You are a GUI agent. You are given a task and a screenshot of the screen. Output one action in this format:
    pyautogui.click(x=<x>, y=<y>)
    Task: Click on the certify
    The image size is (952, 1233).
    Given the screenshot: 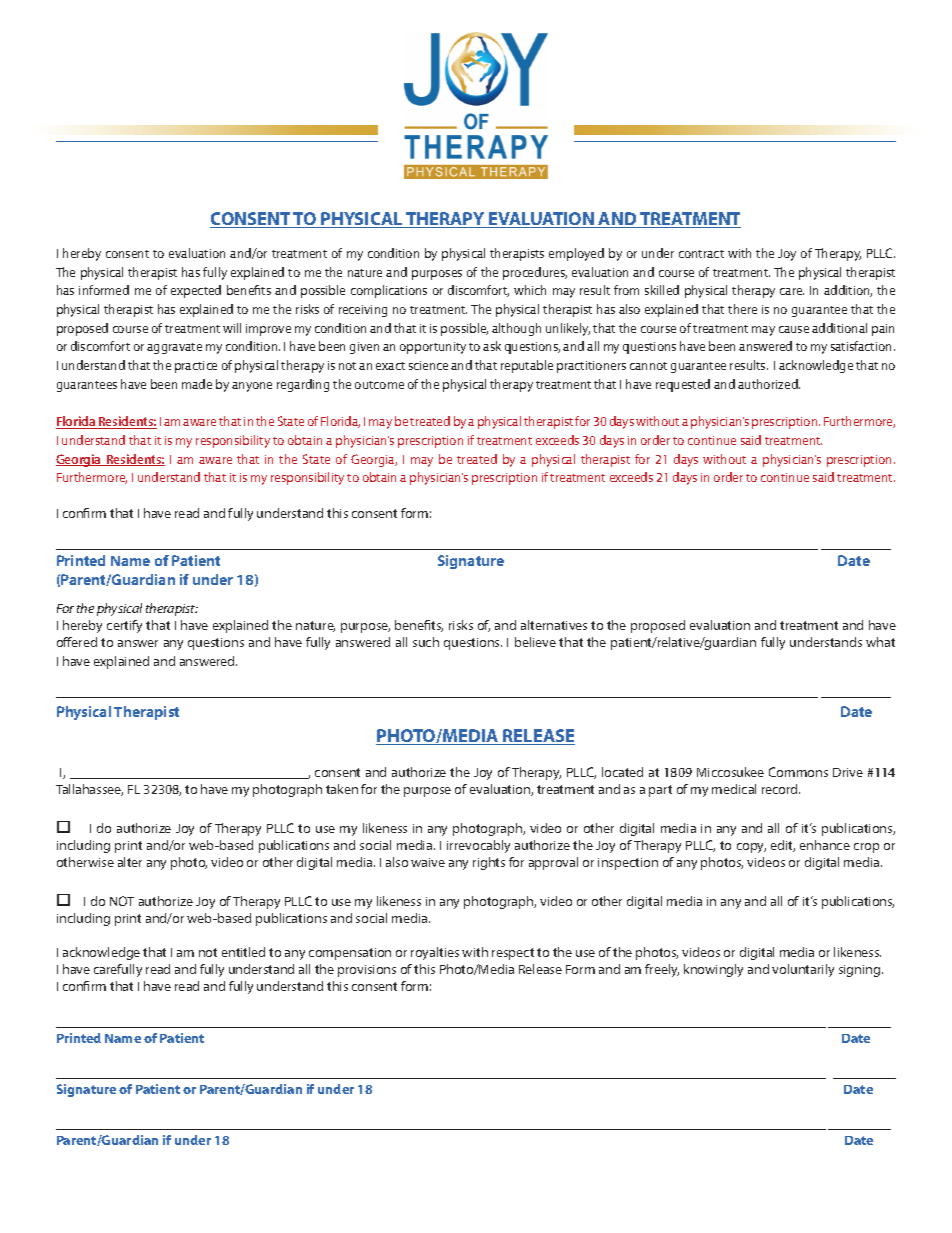 What is the action you would take?
    pyautogui.click(x=124, y=626)
